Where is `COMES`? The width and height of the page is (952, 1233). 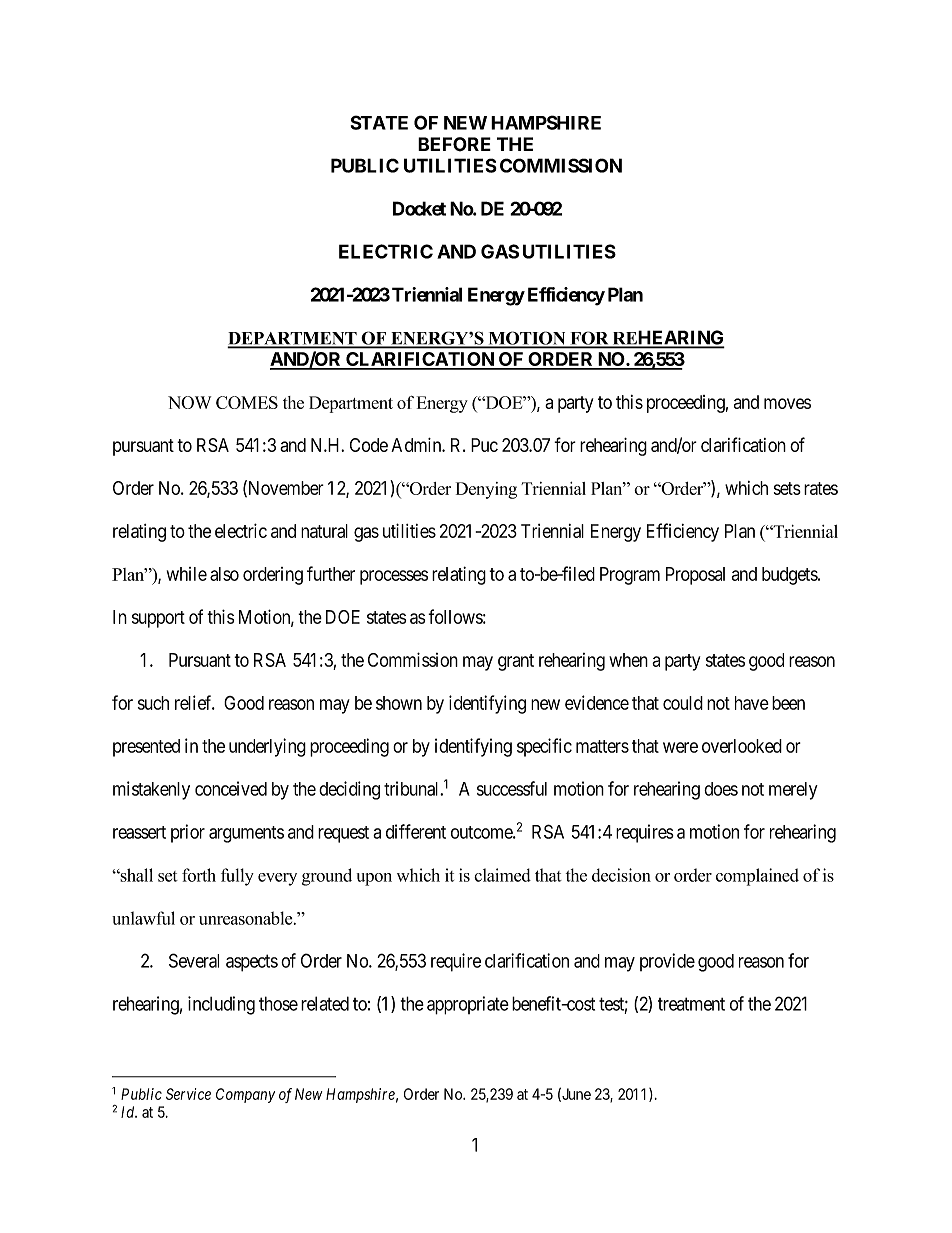
COMES is located at coordinates (247, 402).
